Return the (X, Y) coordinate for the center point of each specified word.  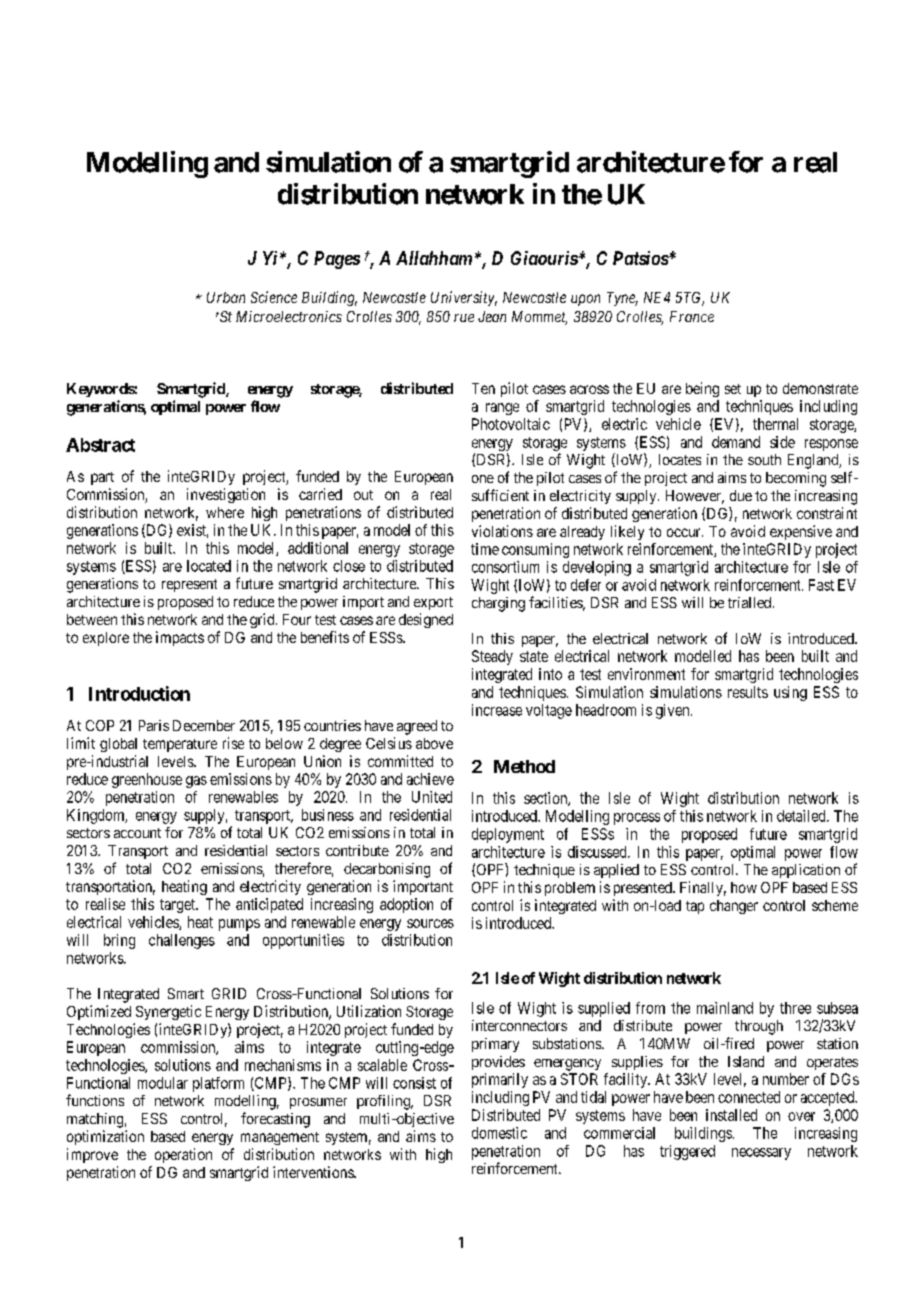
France (692, 316)
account (137, 833)
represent (189, 585)
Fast (821, 585)
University (464, 298)
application (806, 871)
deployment (508, 835)
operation (183, 1155)
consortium (505, 567)
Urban (226, 297)
